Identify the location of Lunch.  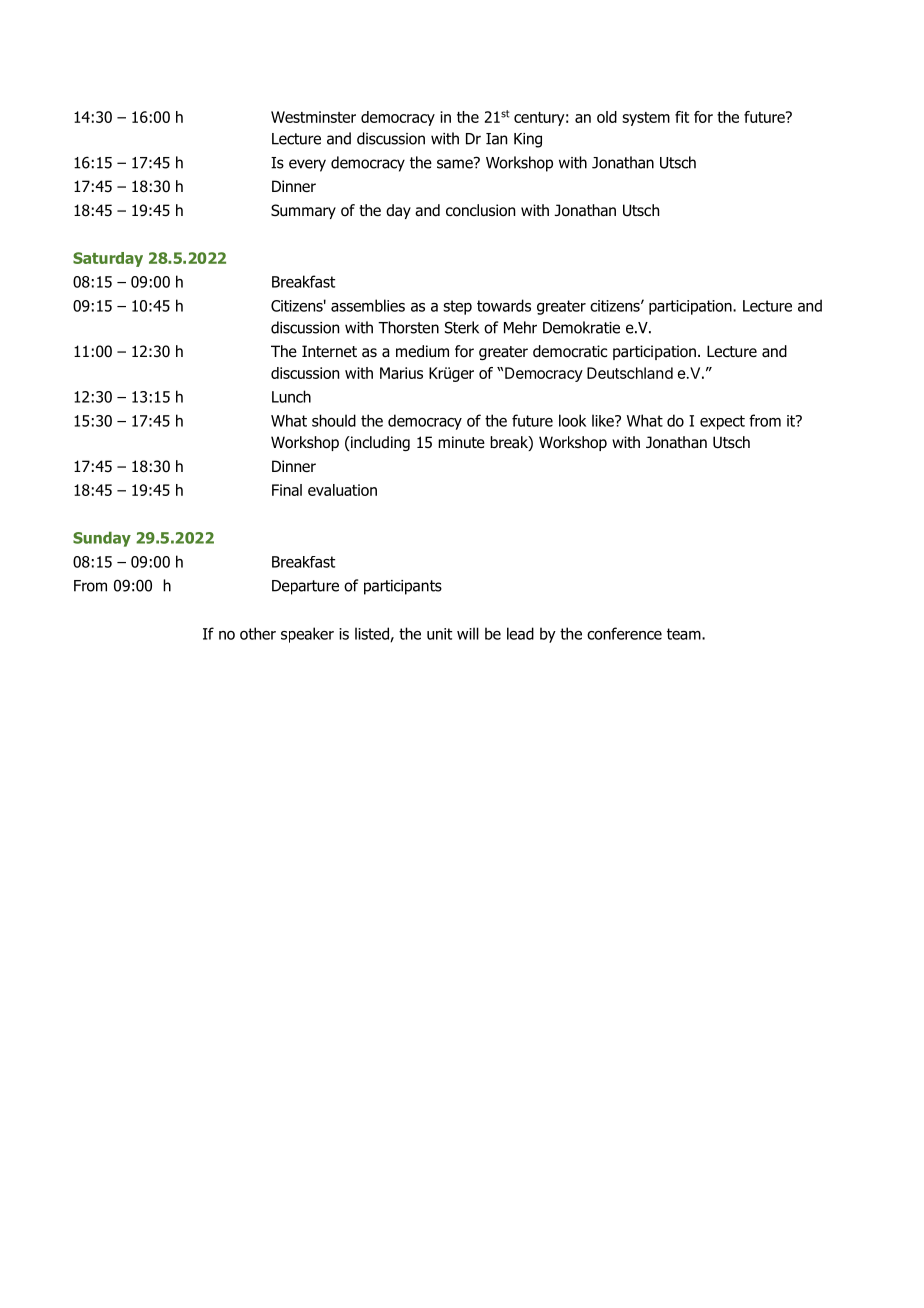
(291, 396).
